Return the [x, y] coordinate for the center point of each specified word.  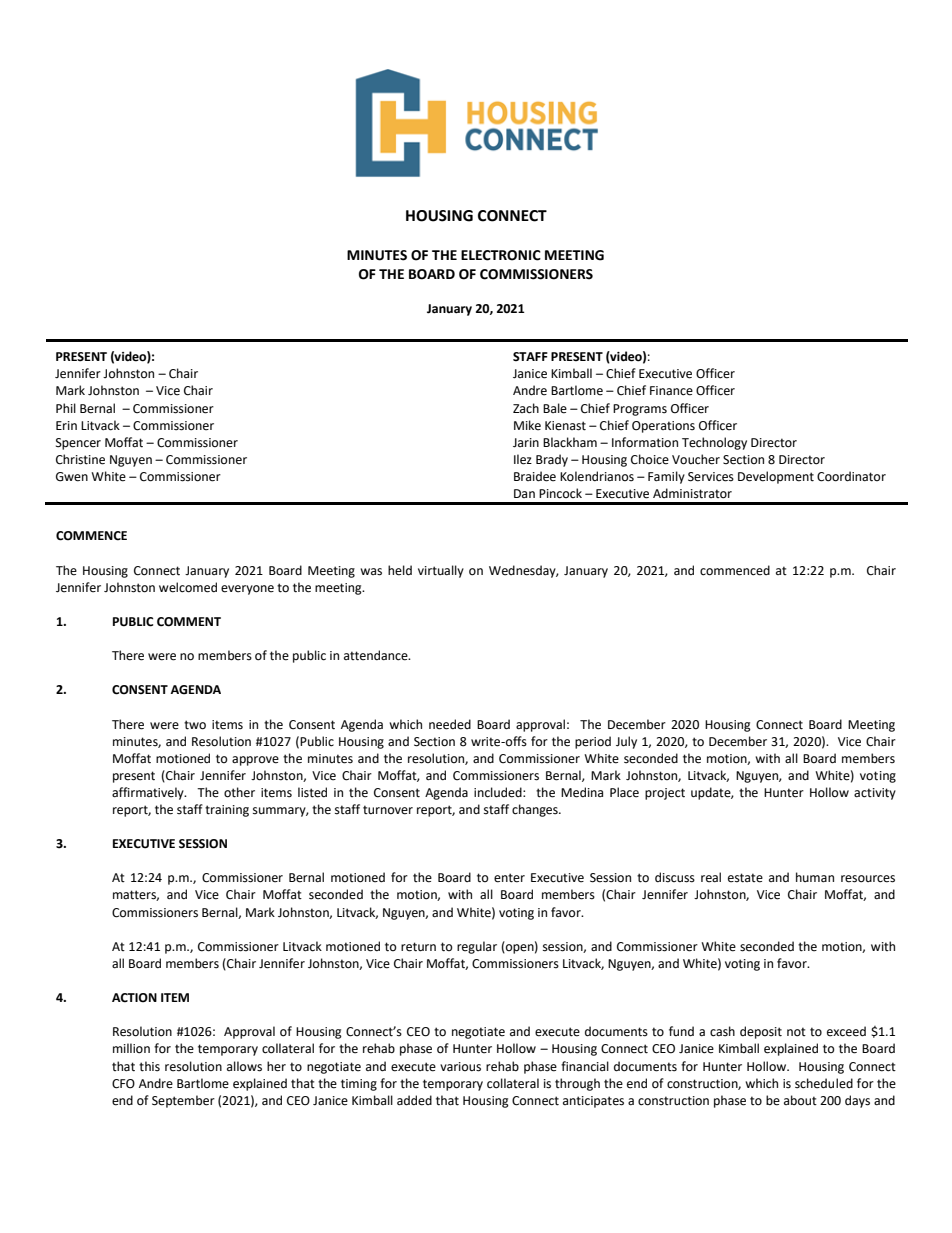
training [227, 811]
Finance [671, 391]
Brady [552, 460]
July [626, 742]
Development [776, 477]
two [195, 725]
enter [509, 878]
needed [450, 724]
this [149, 1066]
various [460, 1067]
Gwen [72, 477]
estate [745, 878]
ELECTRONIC [501, 255]
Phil [66, 408]
